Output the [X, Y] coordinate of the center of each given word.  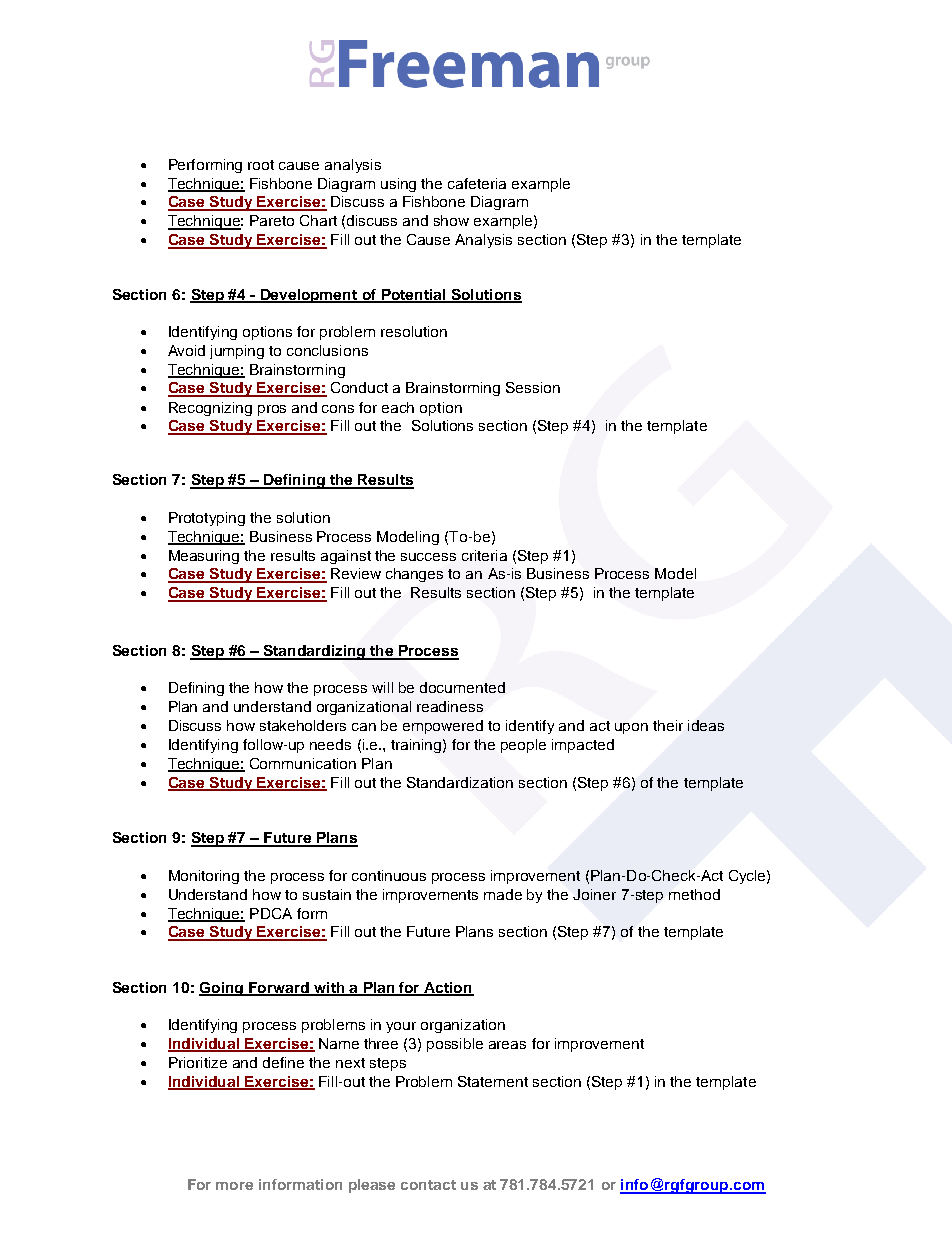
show [451, 220]
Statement [493, 1081]
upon [631, 728]
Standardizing [314, 652]
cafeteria [477, 183]
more [234, 1186]
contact [428, 1185]
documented [462, 687]
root [261, 165]
